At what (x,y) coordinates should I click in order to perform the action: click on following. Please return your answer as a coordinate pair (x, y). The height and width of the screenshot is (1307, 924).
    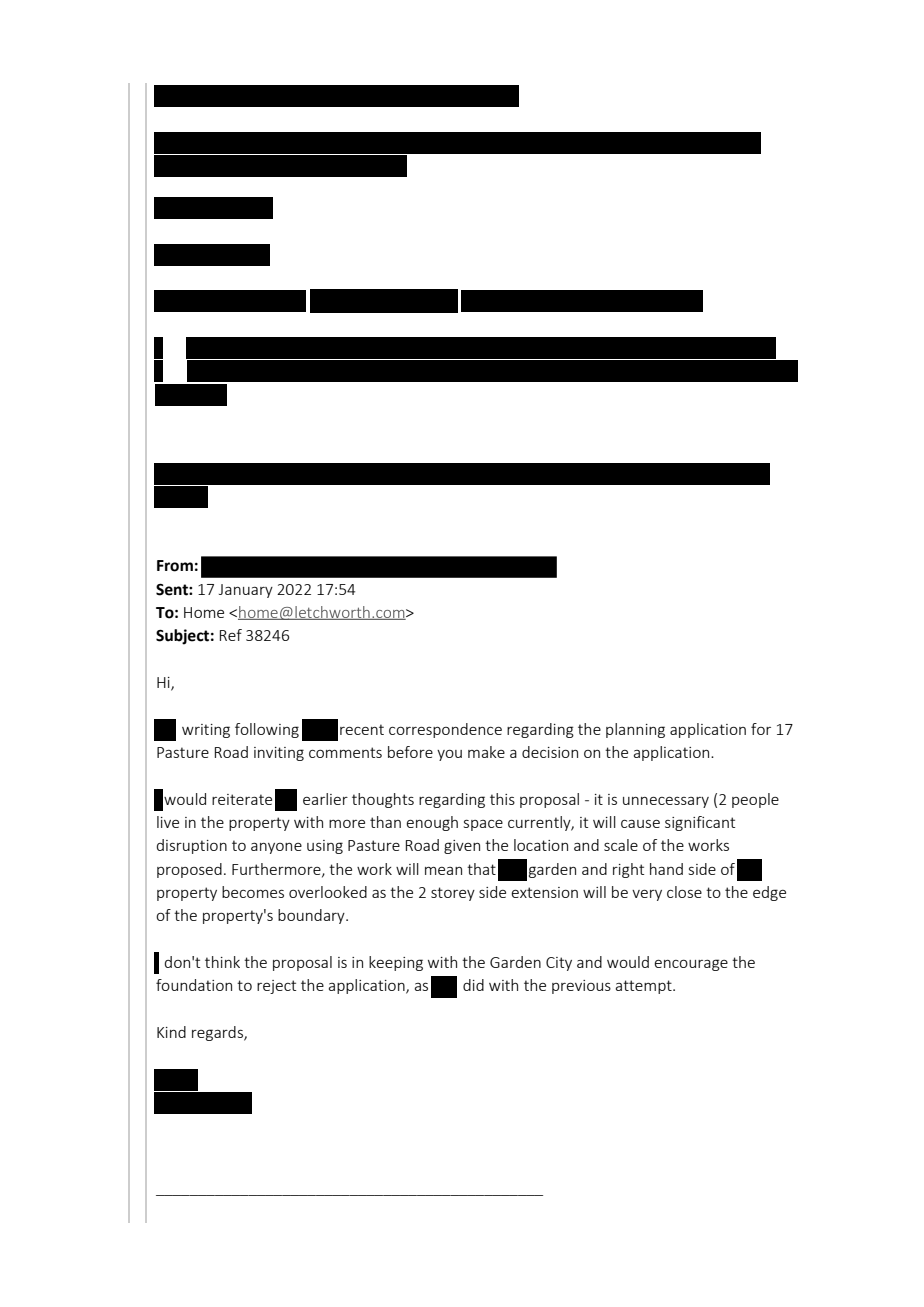
    Looking at the image, I should click on (267, 730).
